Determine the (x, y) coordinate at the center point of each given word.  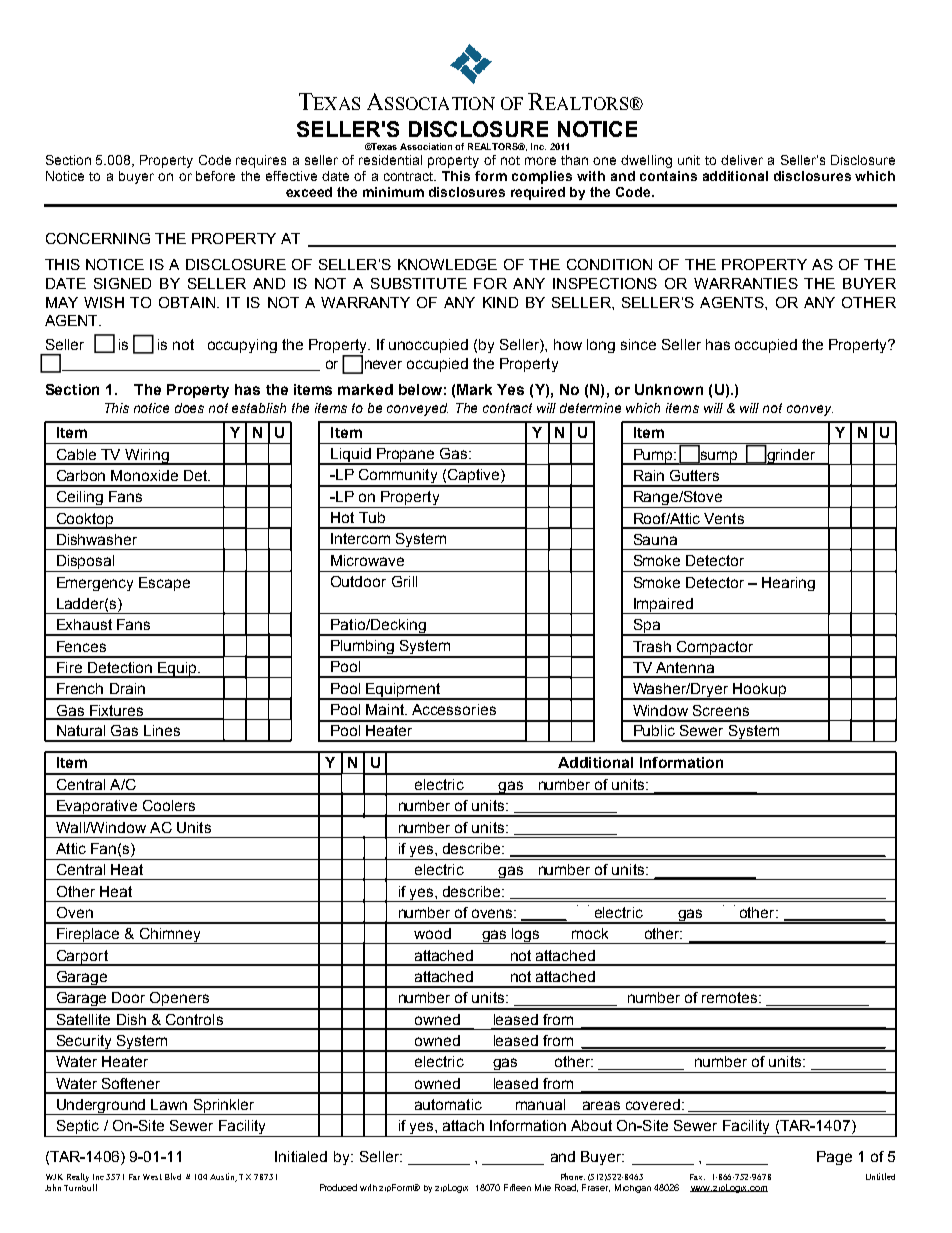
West (152, 1177)
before (215, 176)
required (538, 193)
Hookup (760, 691)
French (80, 688)
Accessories (454, 709)
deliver (742, 160)
